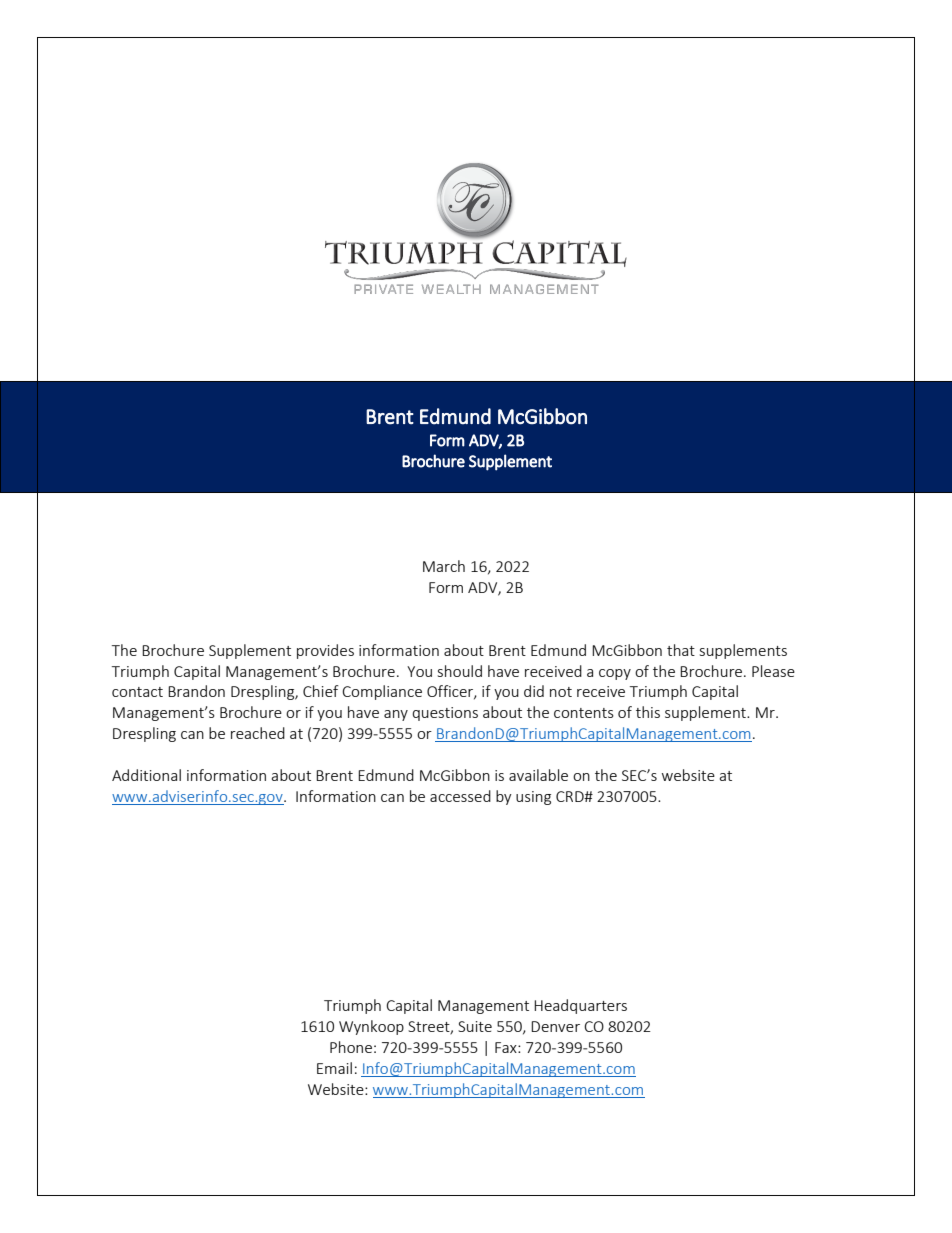  I want to click on questions, so click(445, 714).
